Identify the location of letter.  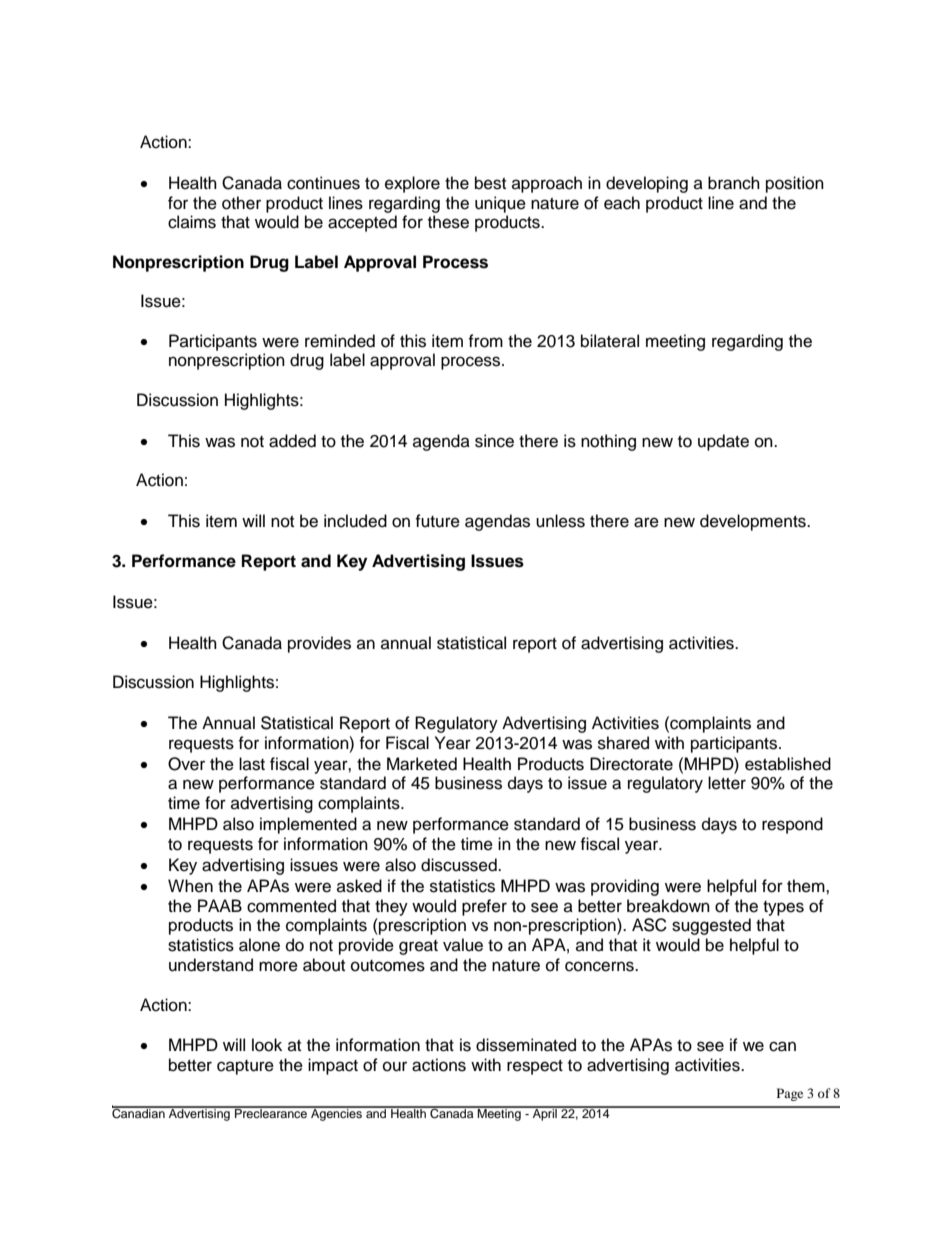
(727, 783).
